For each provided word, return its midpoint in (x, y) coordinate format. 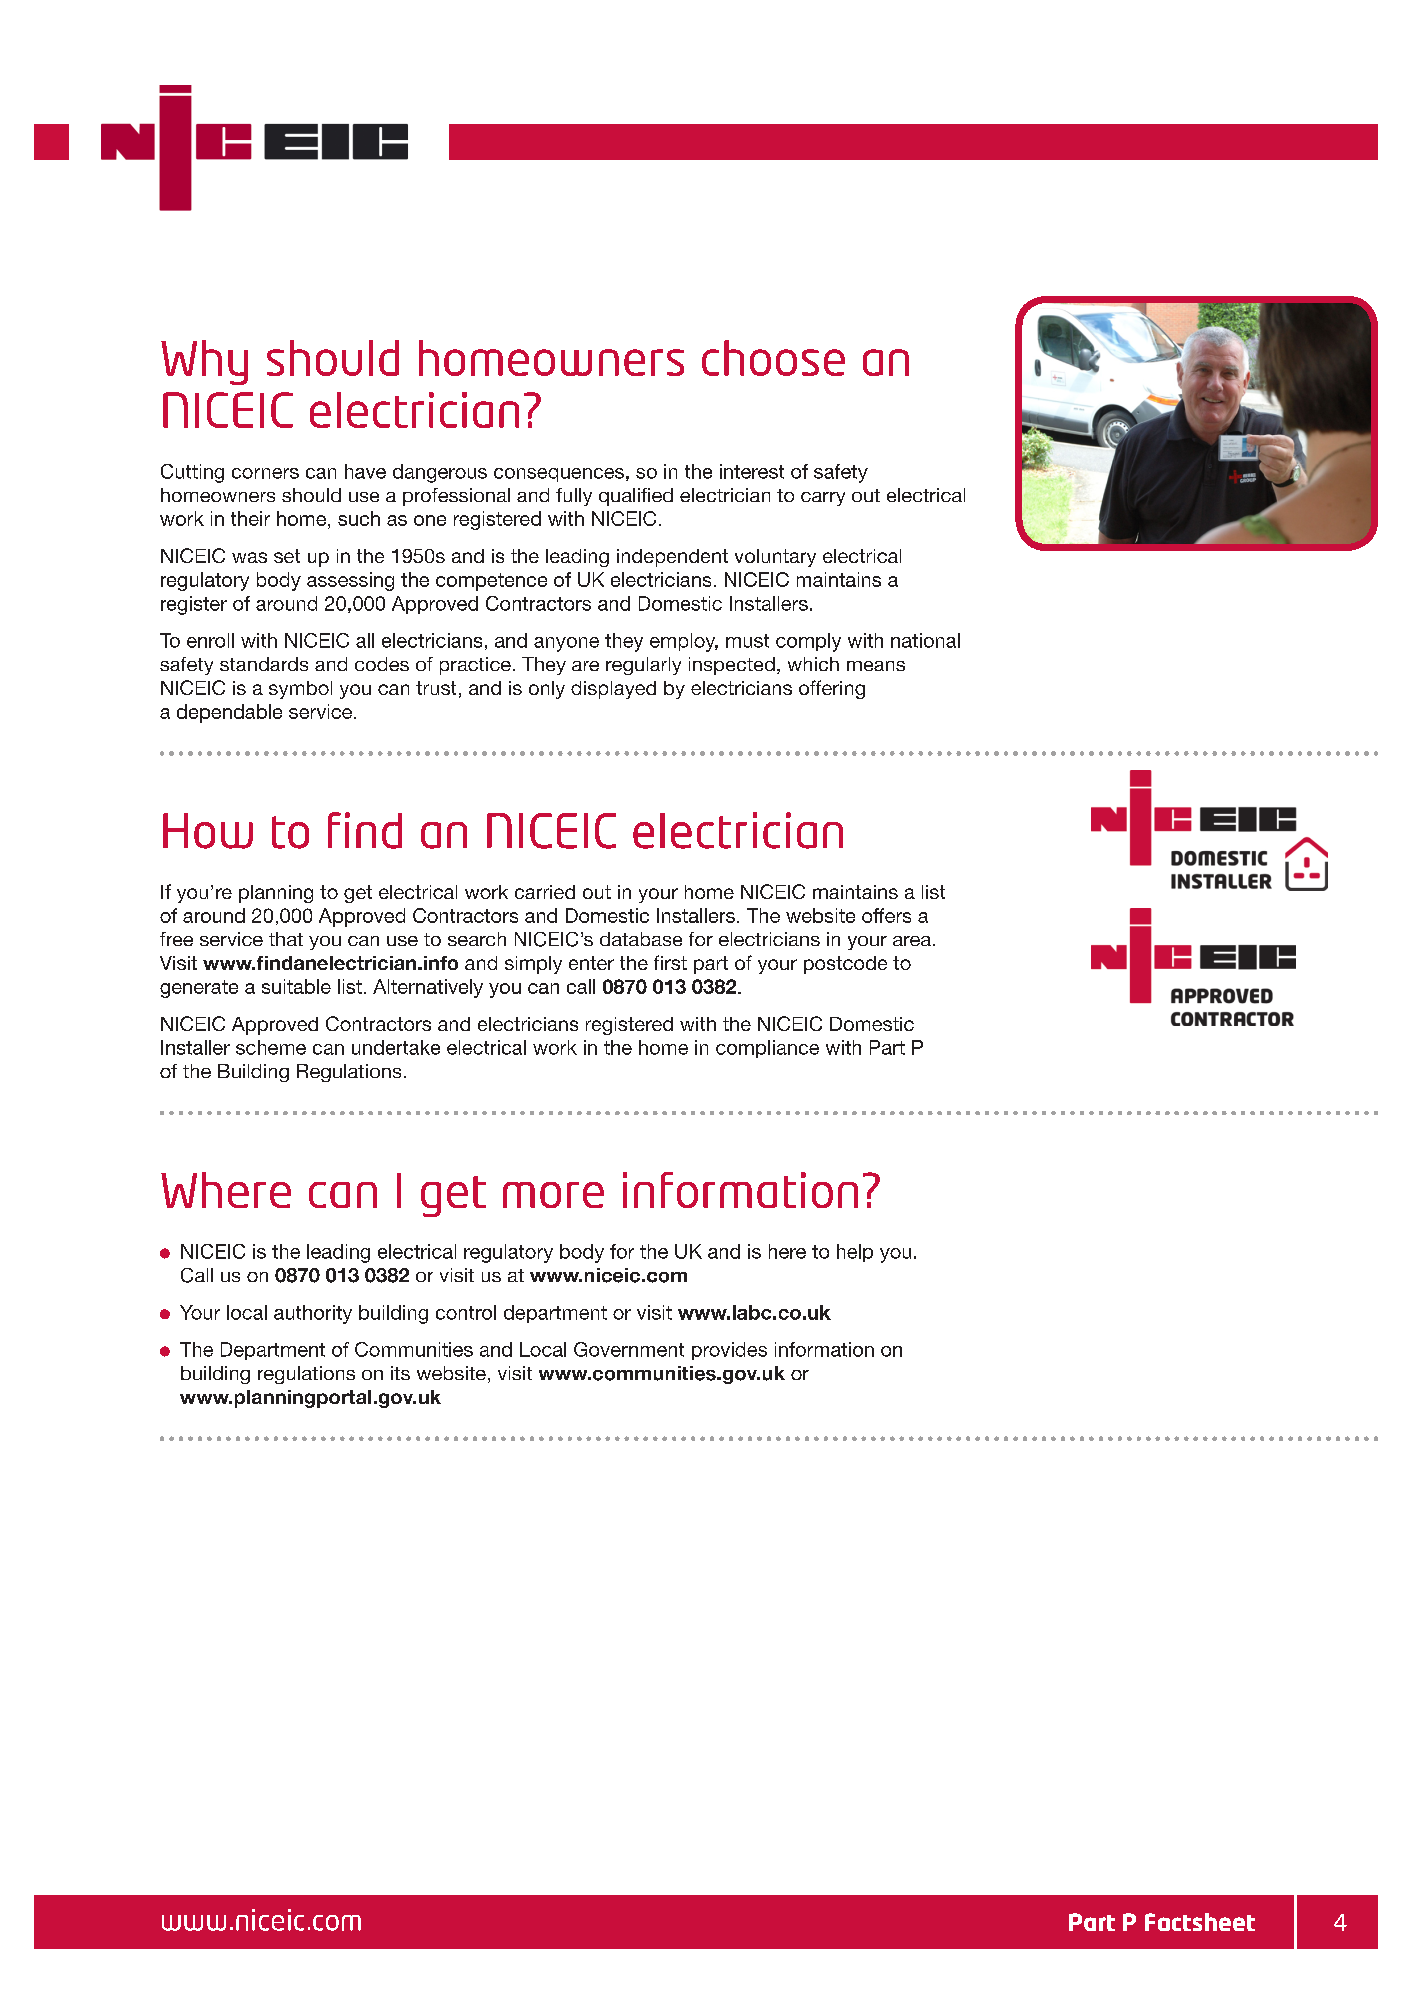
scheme (271, 1047)
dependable (229, 713)
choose (773, 358)
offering (832, 689)
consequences (559, 475)
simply (533, 965)
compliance (767, 1049)
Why (204, 362)
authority (313, 1314)
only (547, 690)
